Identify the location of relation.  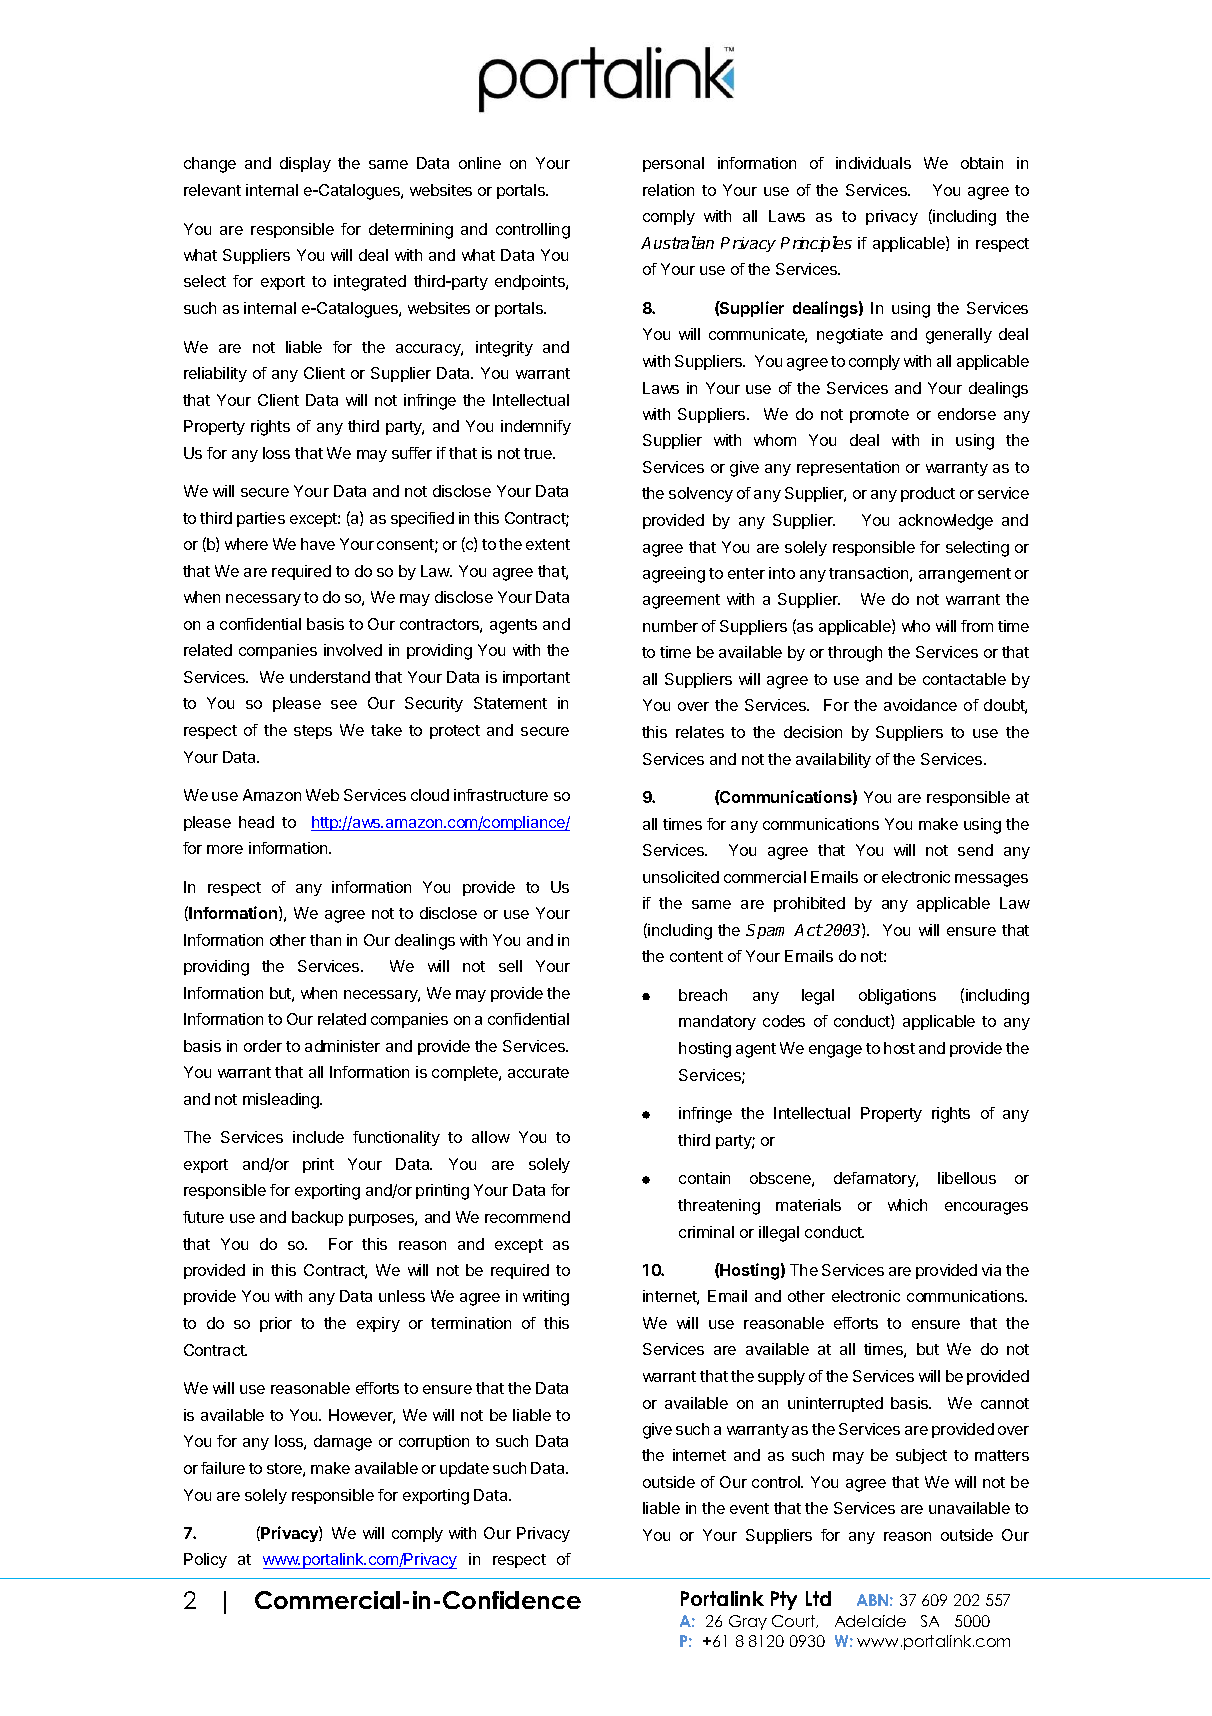
(668, 190).
